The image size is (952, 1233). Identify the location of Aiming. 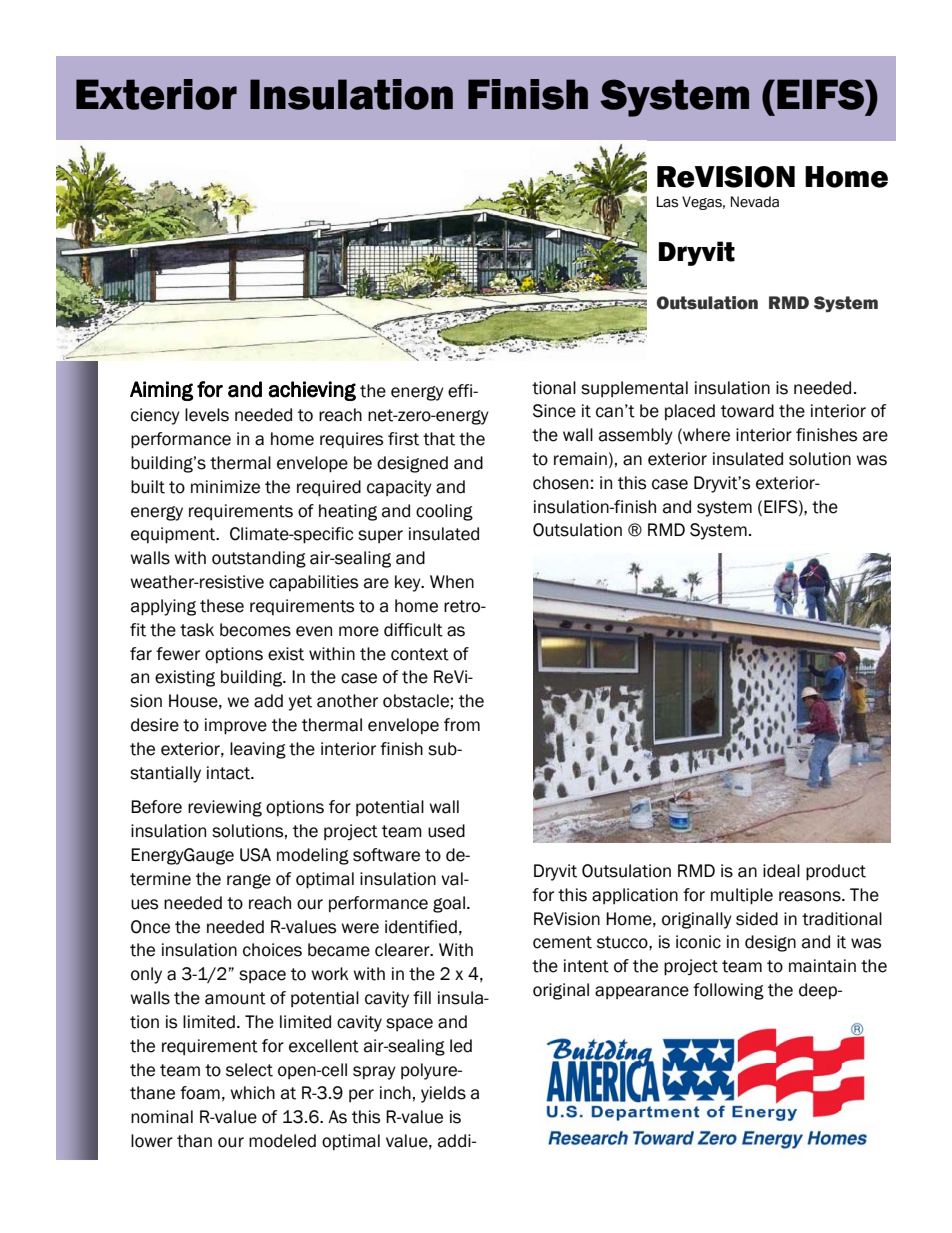
(161, 391).
